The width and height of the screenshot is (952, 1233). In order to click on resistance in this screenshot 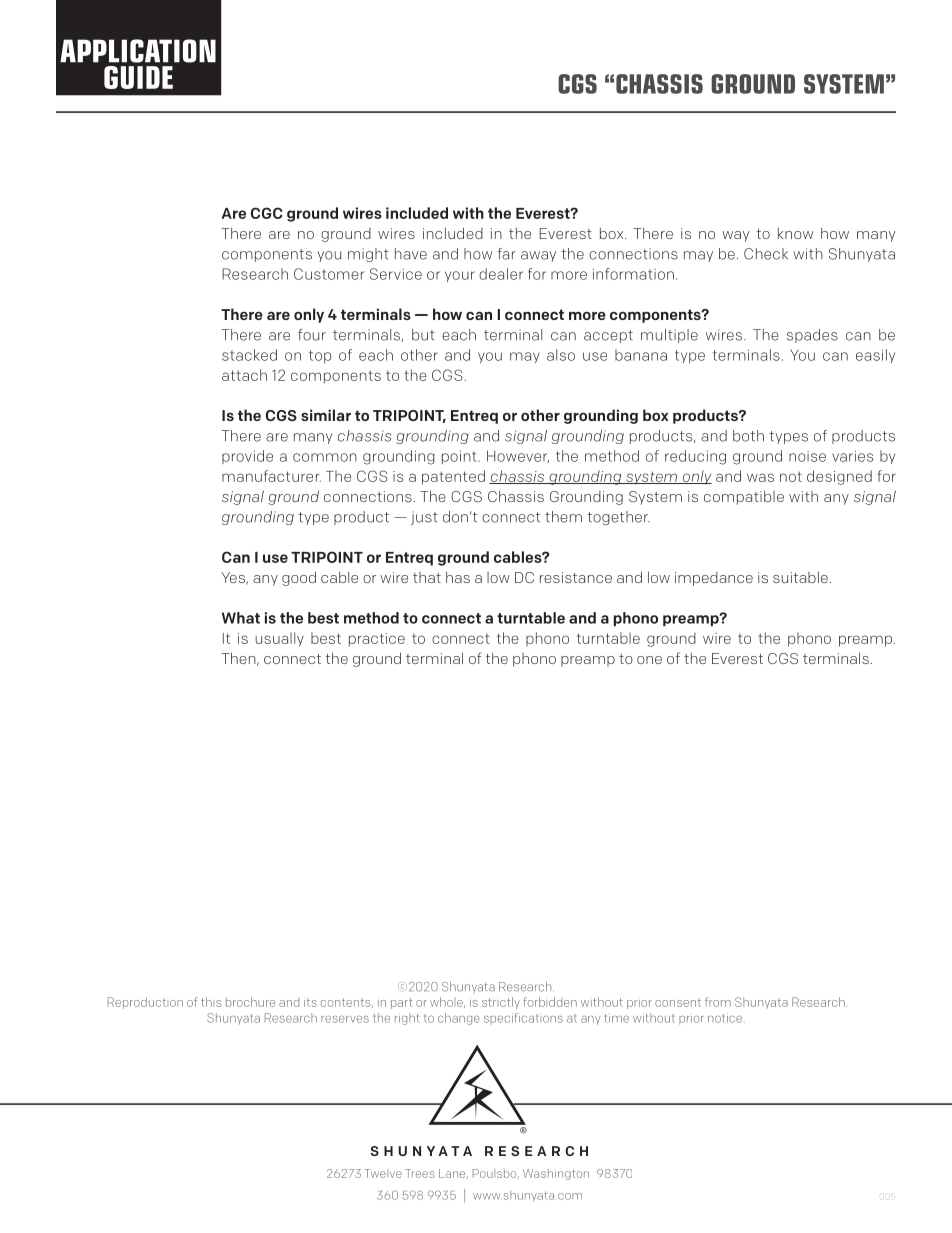, I will do `click(576, 577)`.
